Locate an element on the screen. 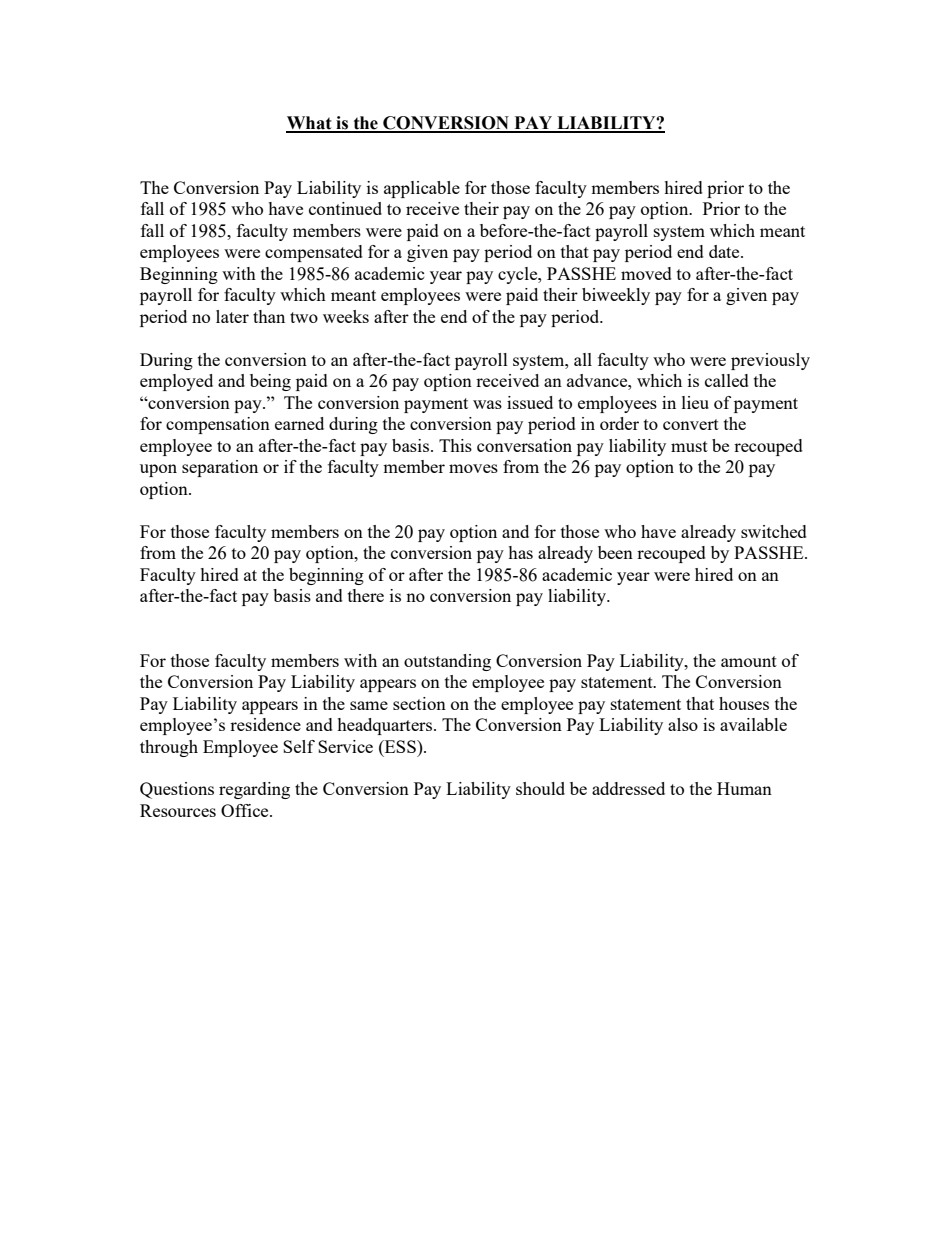 Image resolution: width=952 pixels, height=1233 pixels. moved is located at coordinates (646, 273).
